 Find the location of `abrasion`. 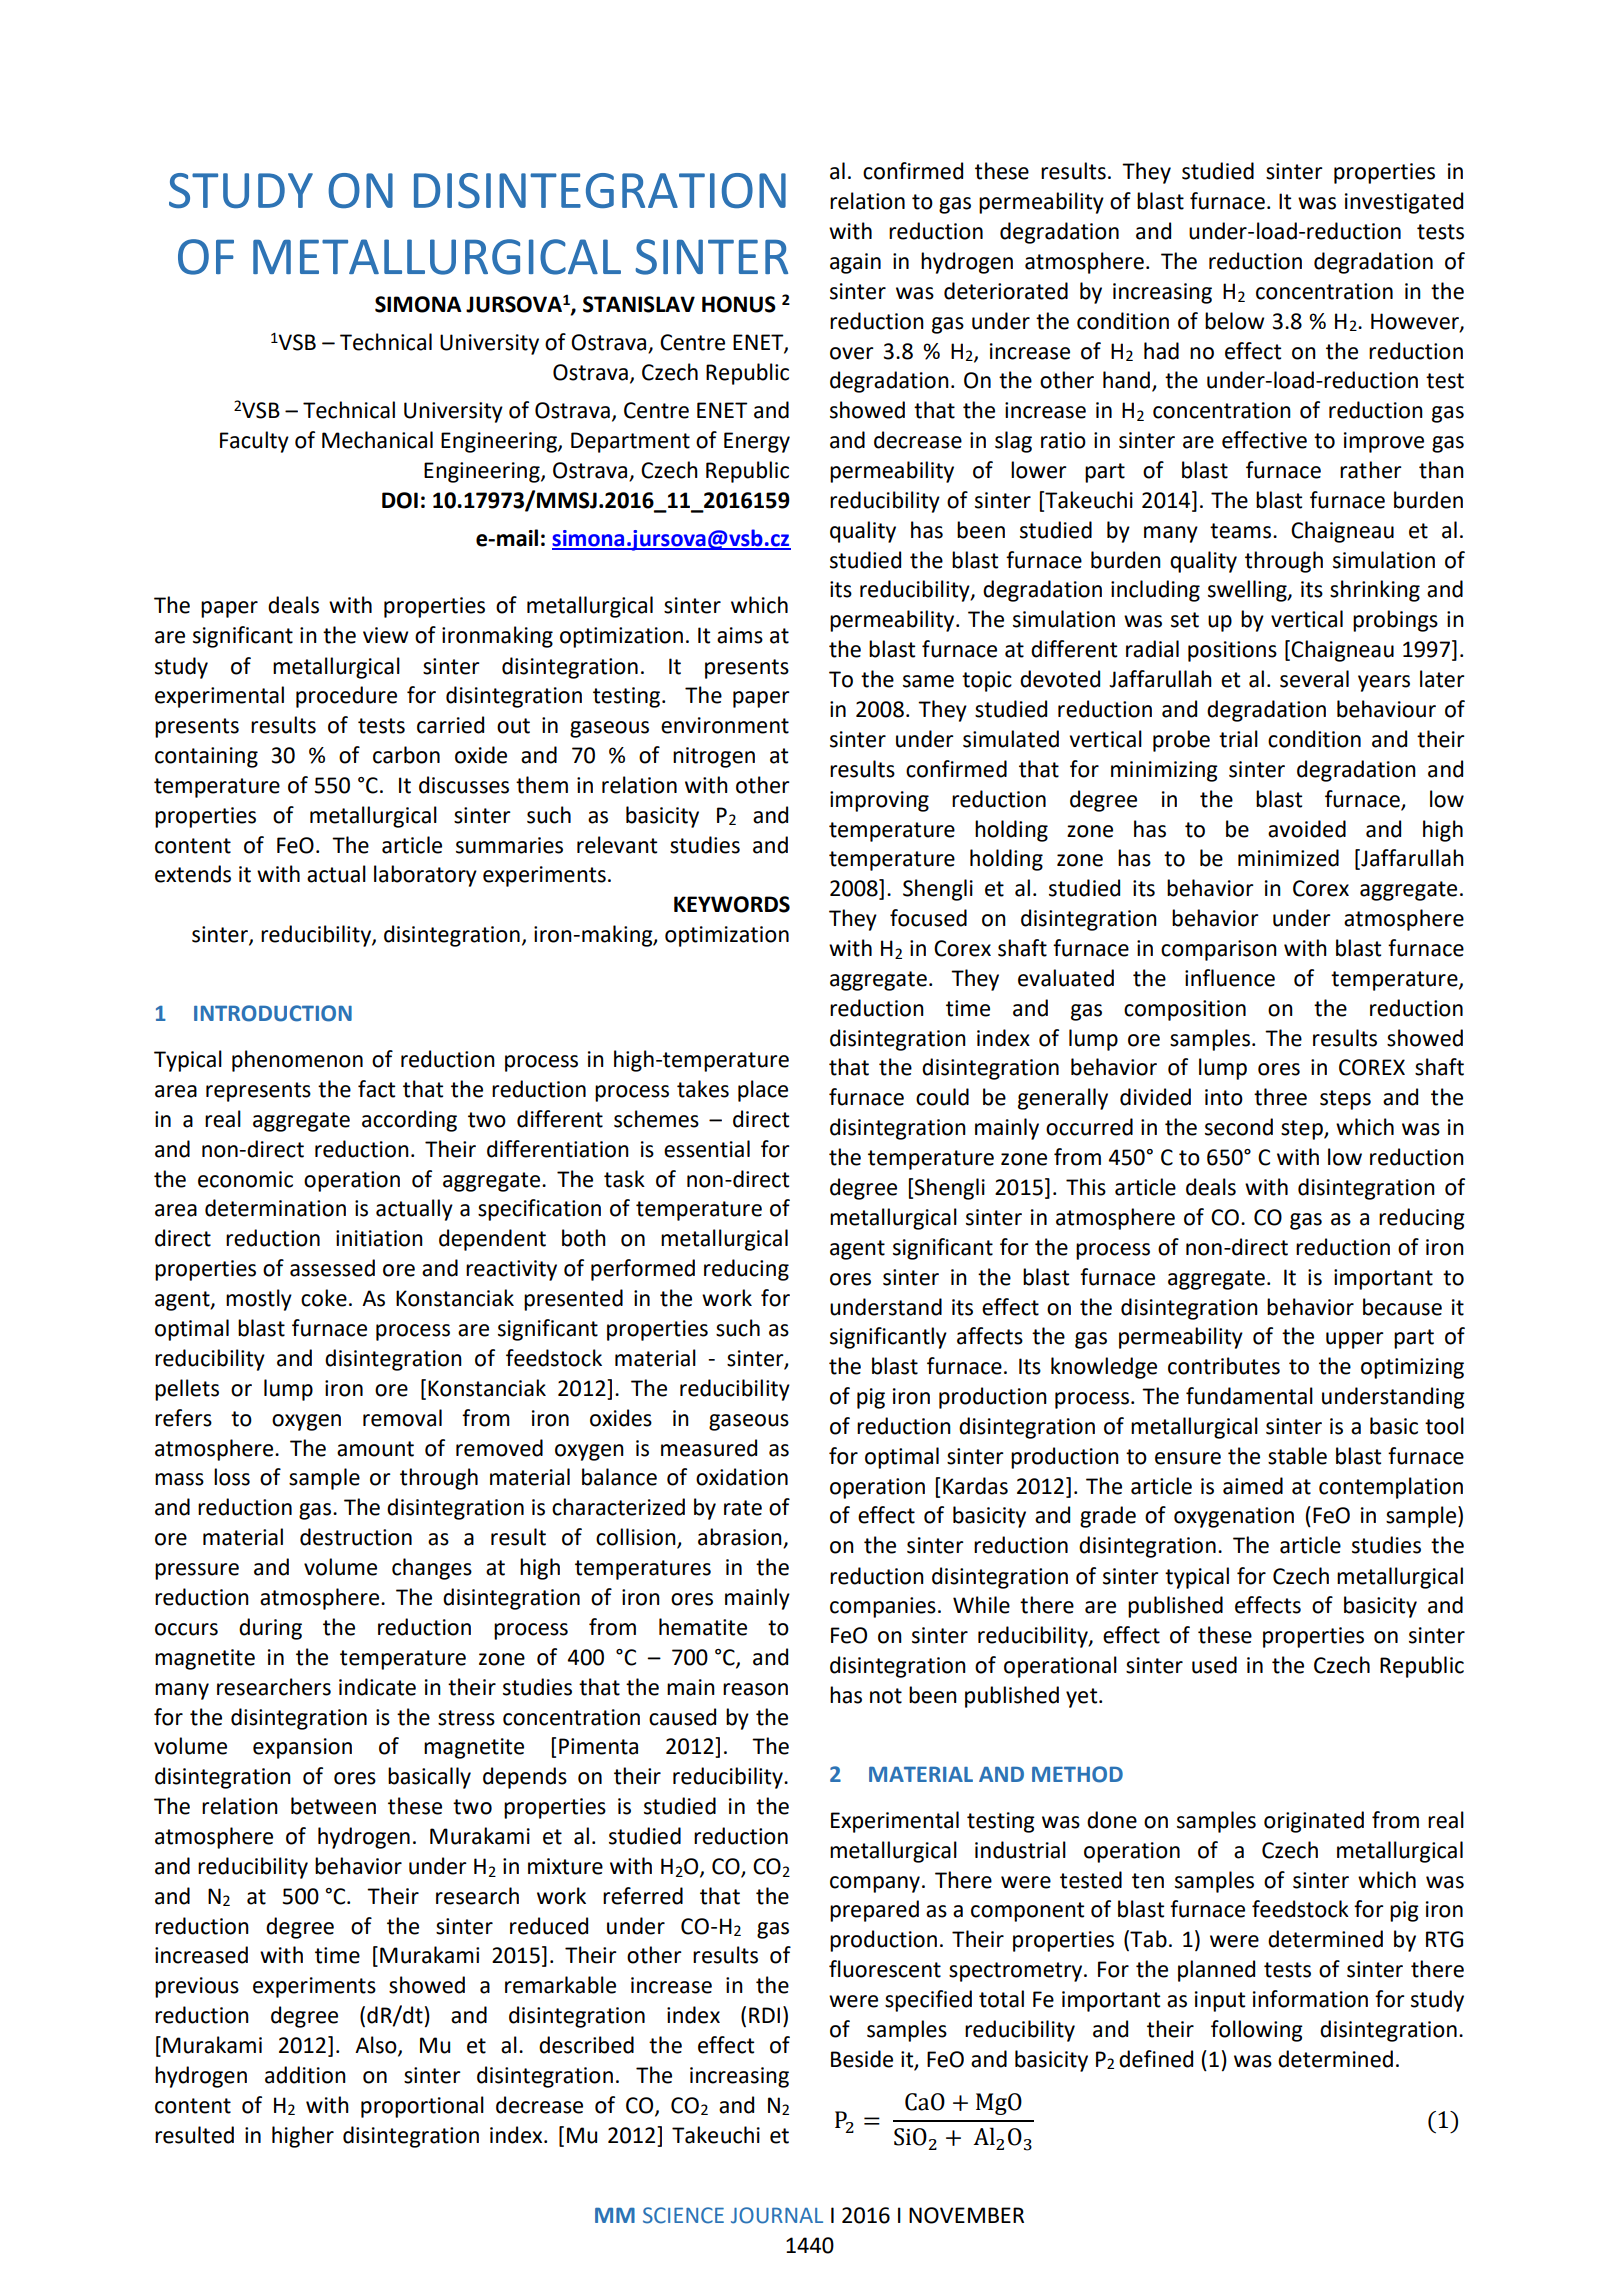

abrasion is located at coordinates (741, 1538).
